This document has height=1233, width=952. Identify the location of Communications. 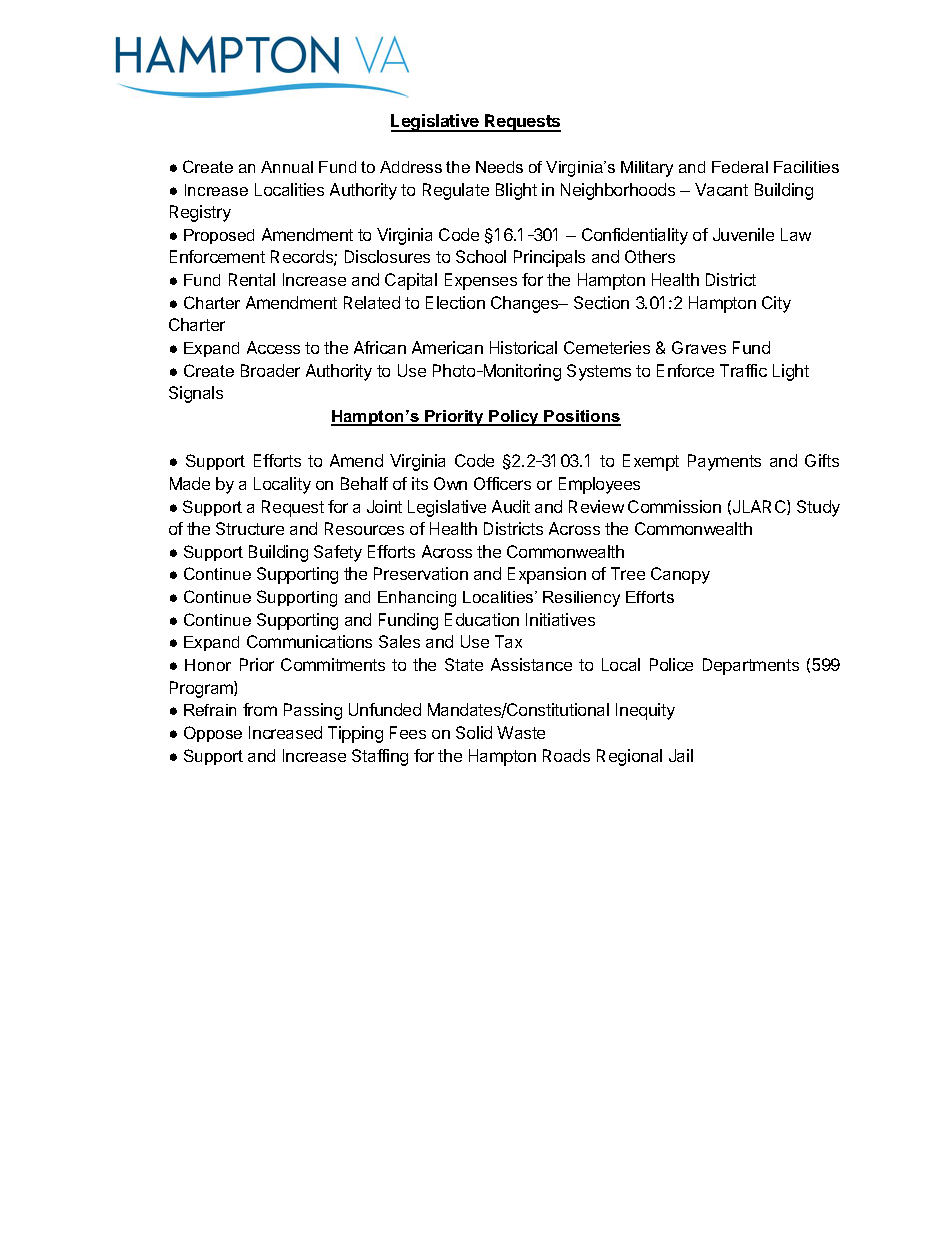
(309, 641).
